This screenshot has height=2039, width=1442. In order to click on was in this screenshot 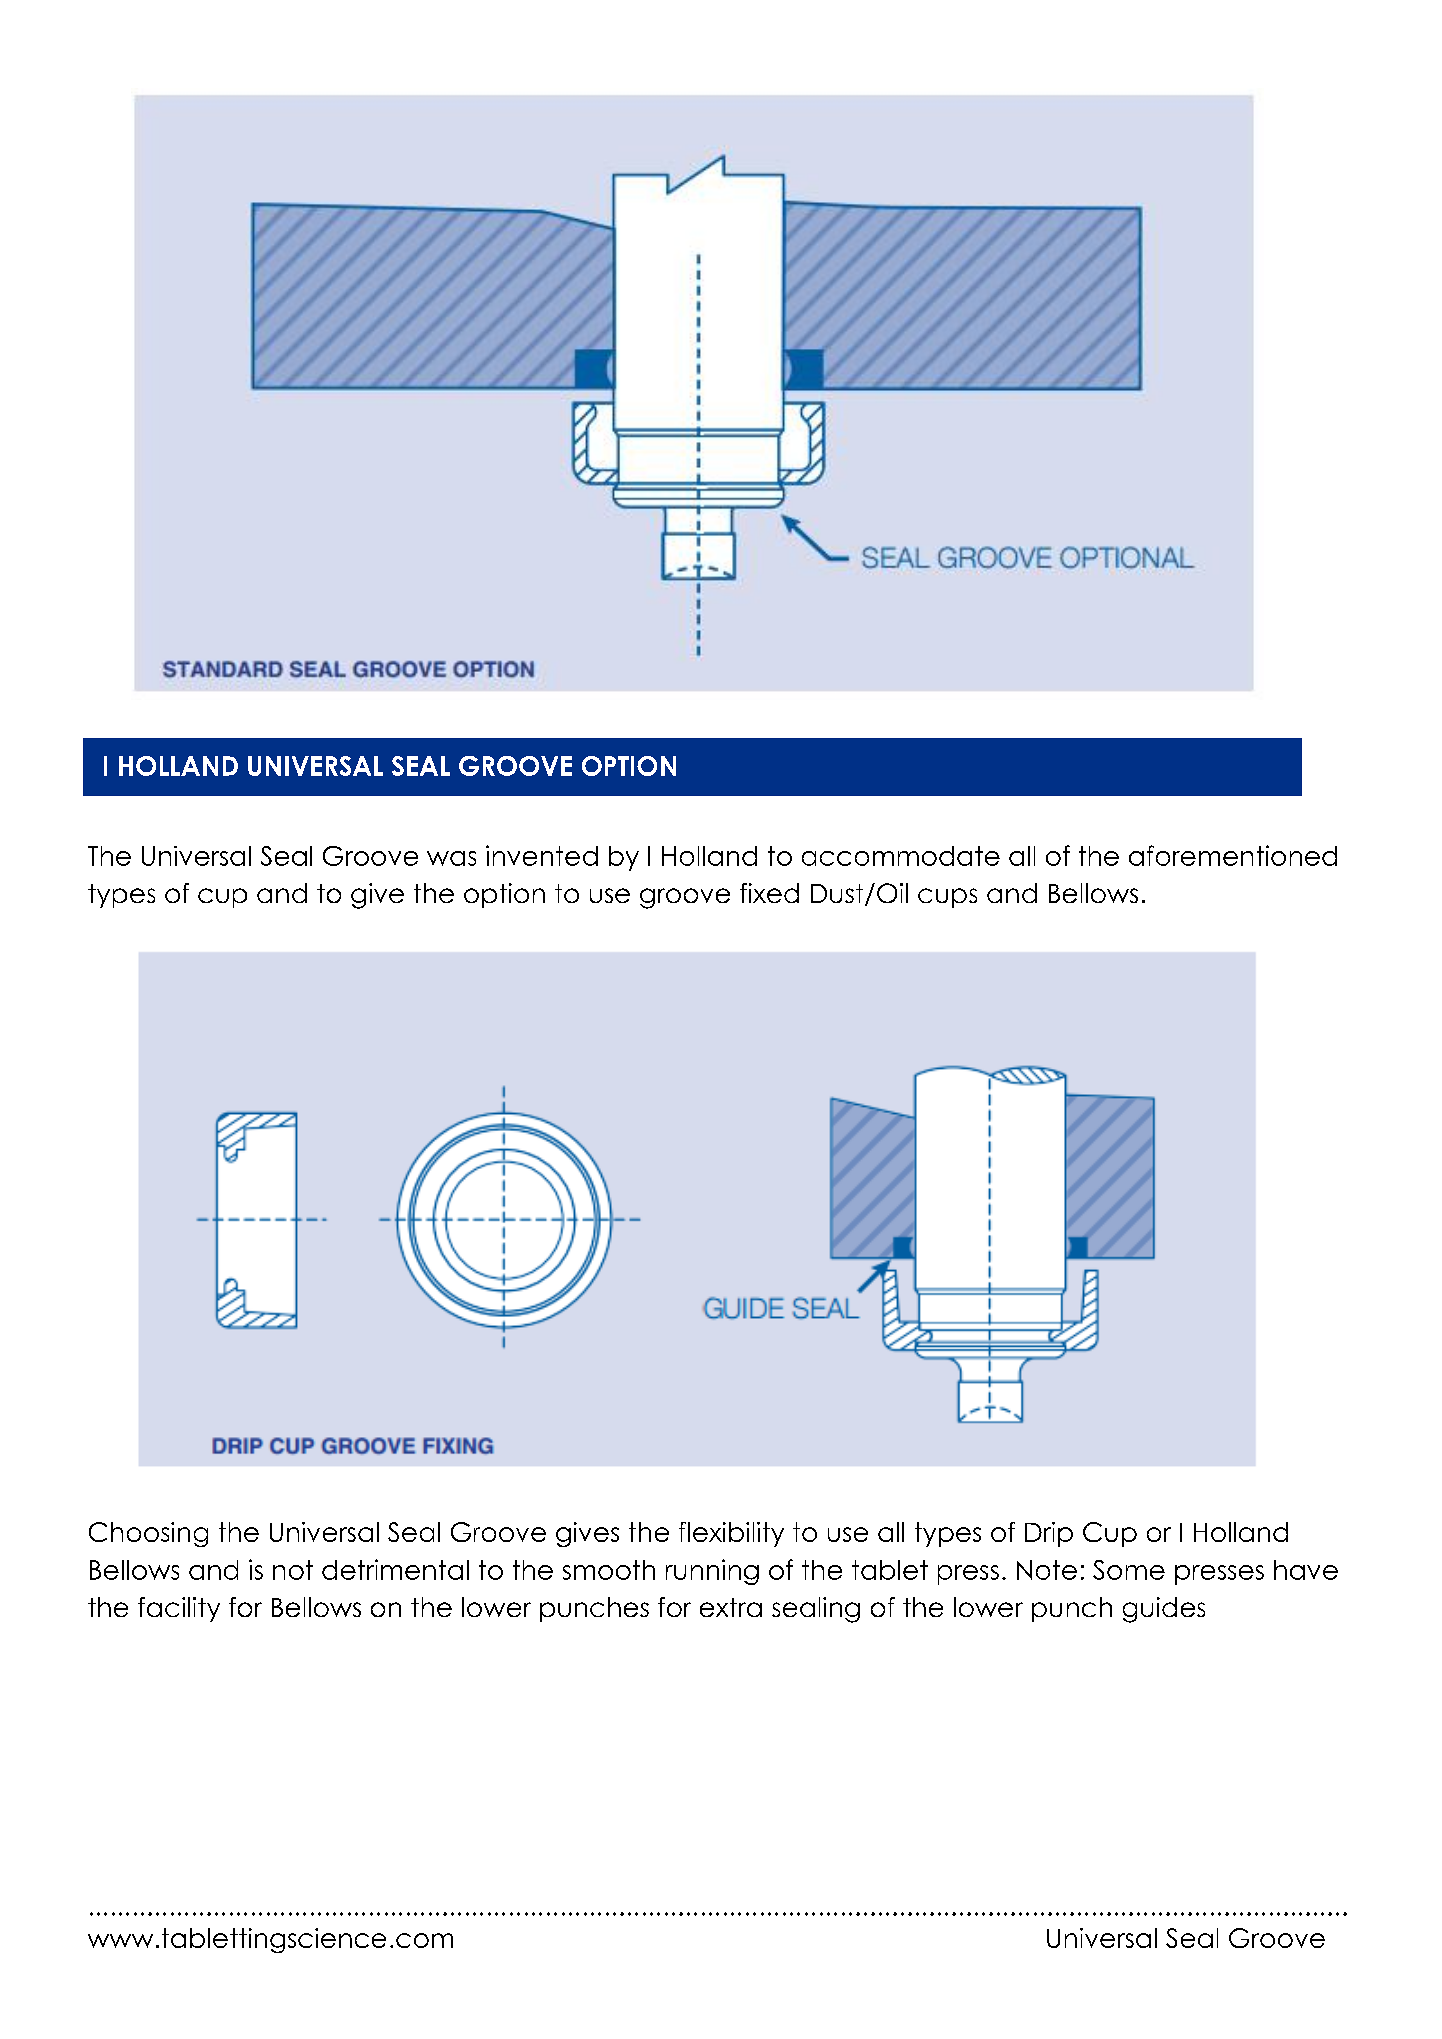, I will do `click(451, 858)`.
